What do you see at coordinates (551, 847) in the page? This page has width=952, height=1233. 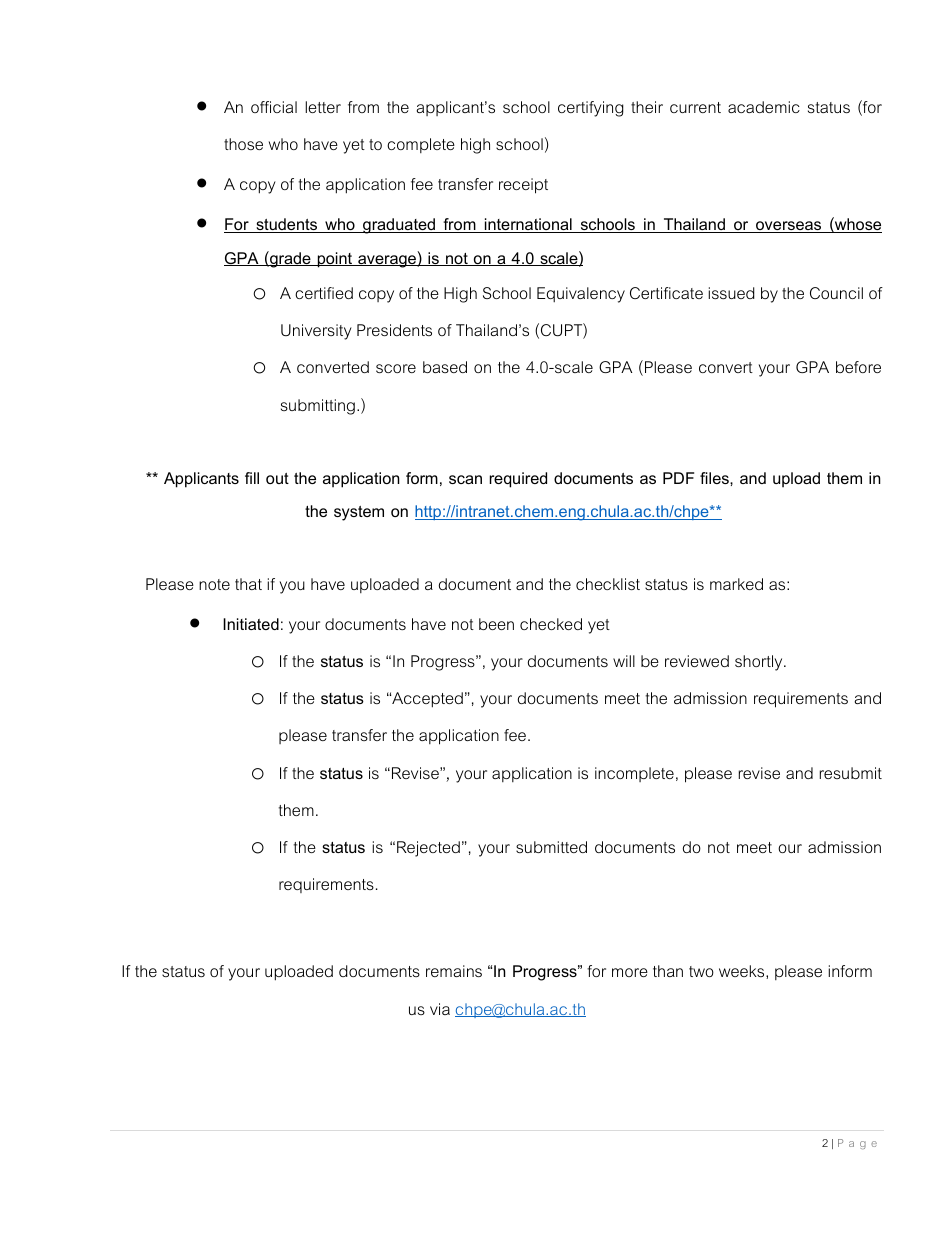 I see `submitted` at bounding box center [551, 847].
